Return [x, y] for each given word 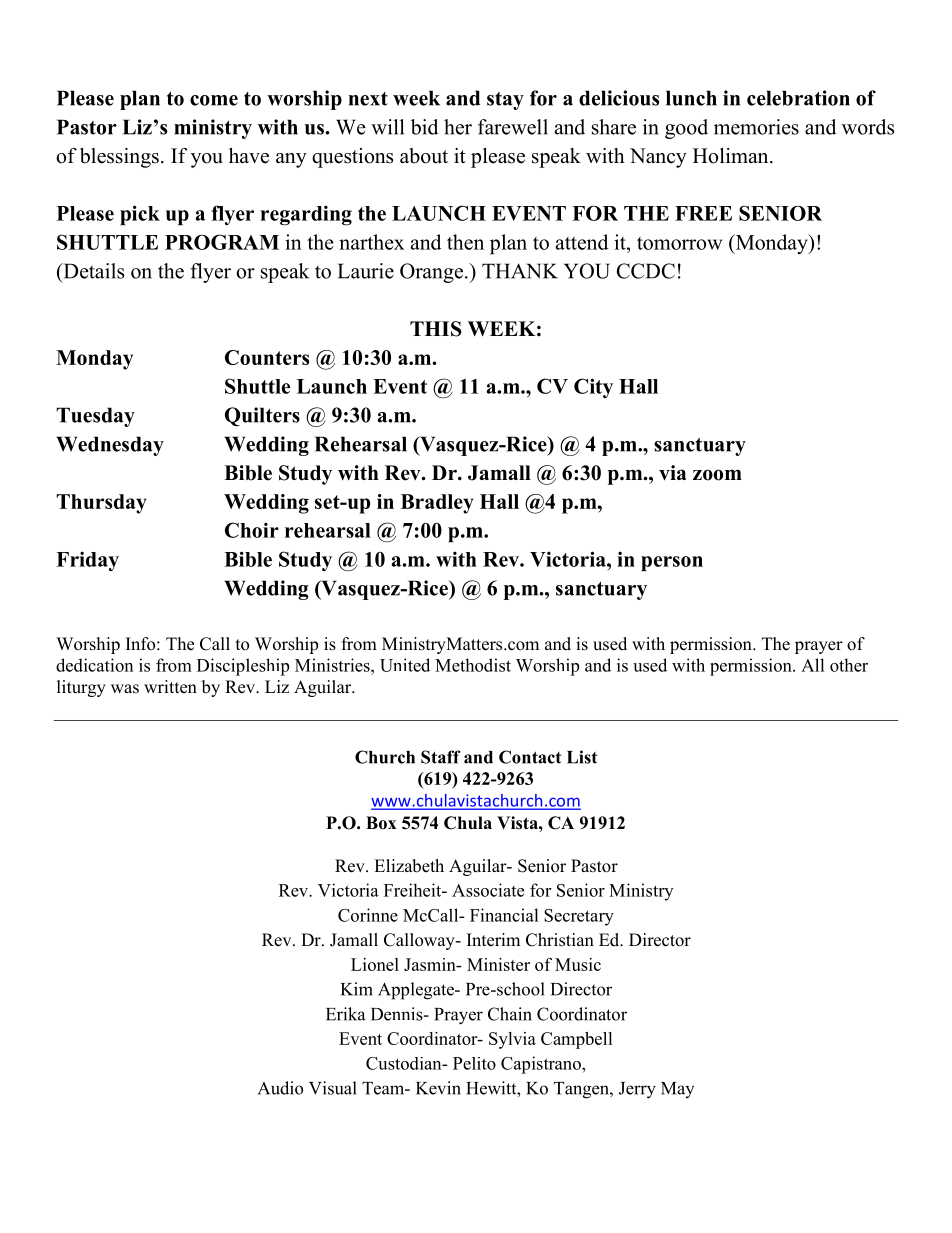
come [214, 100]
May [677, 1090]
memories [756, 127]
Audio [280, 1088]
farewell [513, 127]
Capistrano [542, 1065]
